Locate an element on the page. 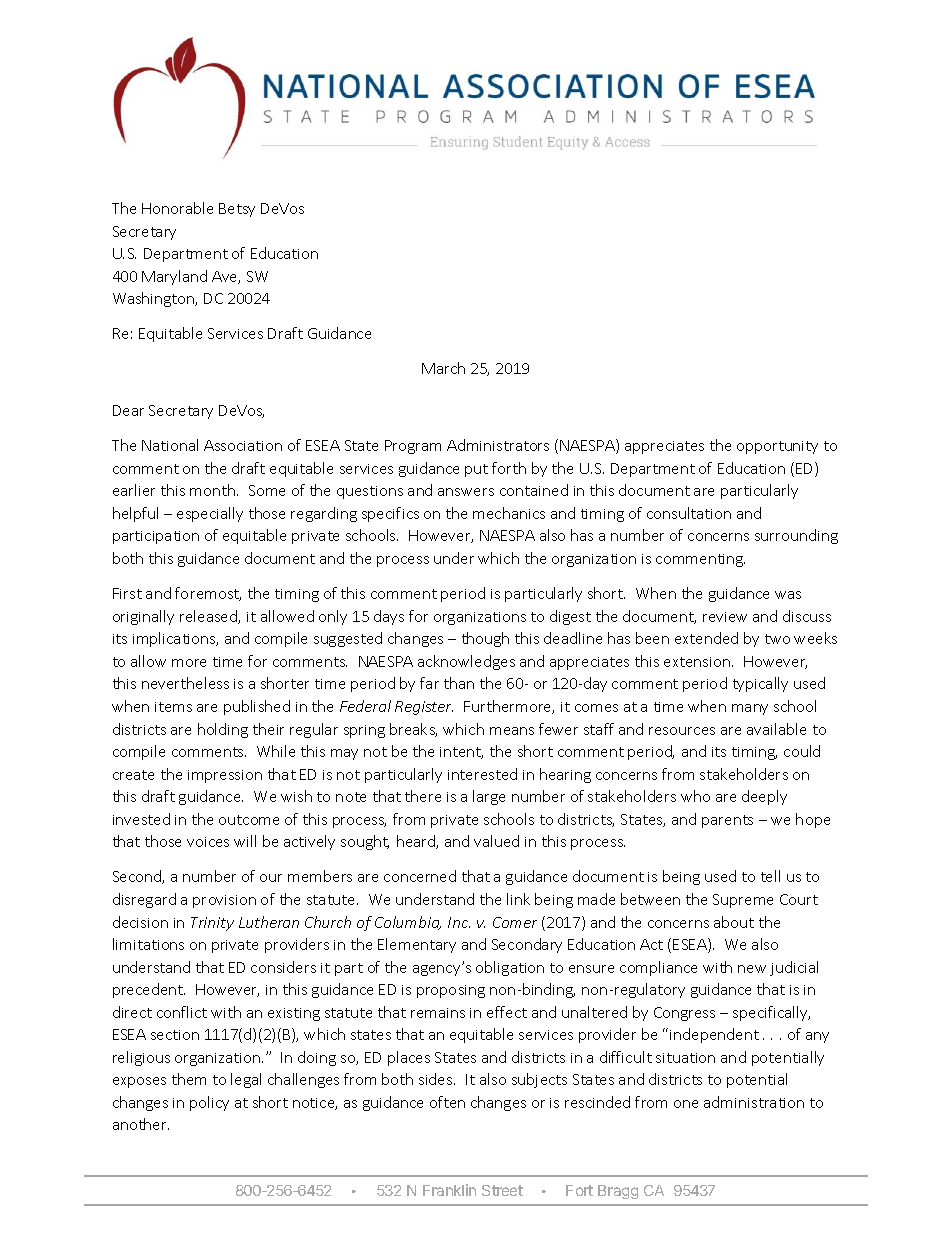 The width and height of the page is (952, 1233). Betsy is located at coordinates (237, 210).
